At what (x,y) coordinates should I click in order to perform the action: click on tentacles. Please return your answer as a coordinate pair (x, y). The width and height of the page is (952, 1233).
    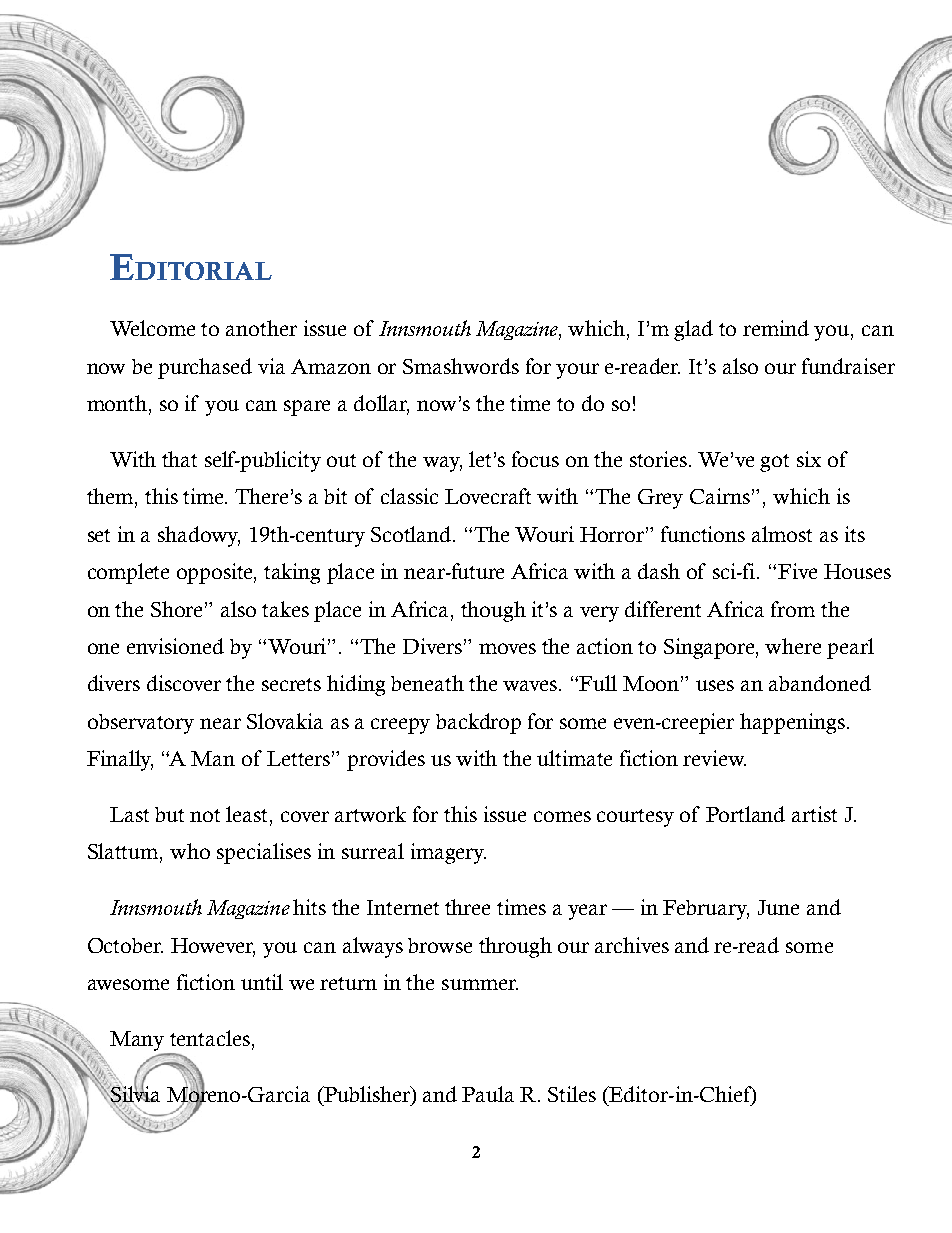
    Looking at the image, I should click on (210, 1038).
